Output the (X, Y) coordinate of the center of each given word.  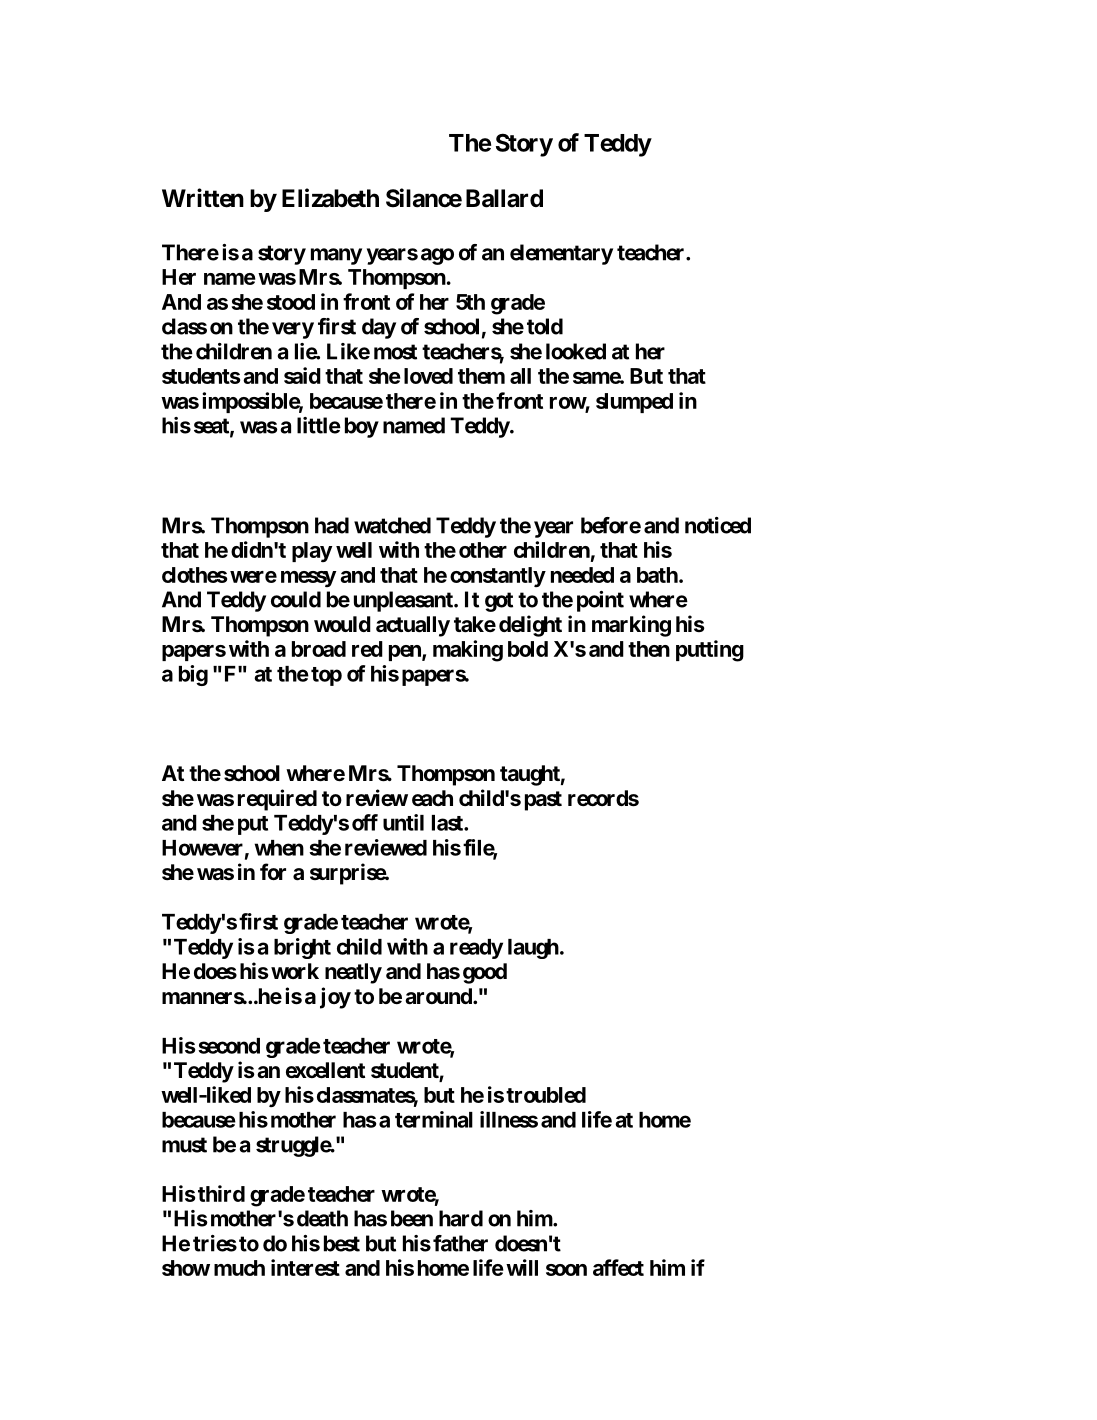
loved (428, 376)
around (439, 996)
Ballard (504, 198)
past (543, 801)
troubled (546, 1095)
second (229, 1046)
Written (203, 198)
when (279, 848)
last (448, 823)
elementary (561, 254)
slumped (634, 403)
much (239, 1268)
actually (413, 626)
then (649, 649)
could (296, 599)
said (302, 375)
